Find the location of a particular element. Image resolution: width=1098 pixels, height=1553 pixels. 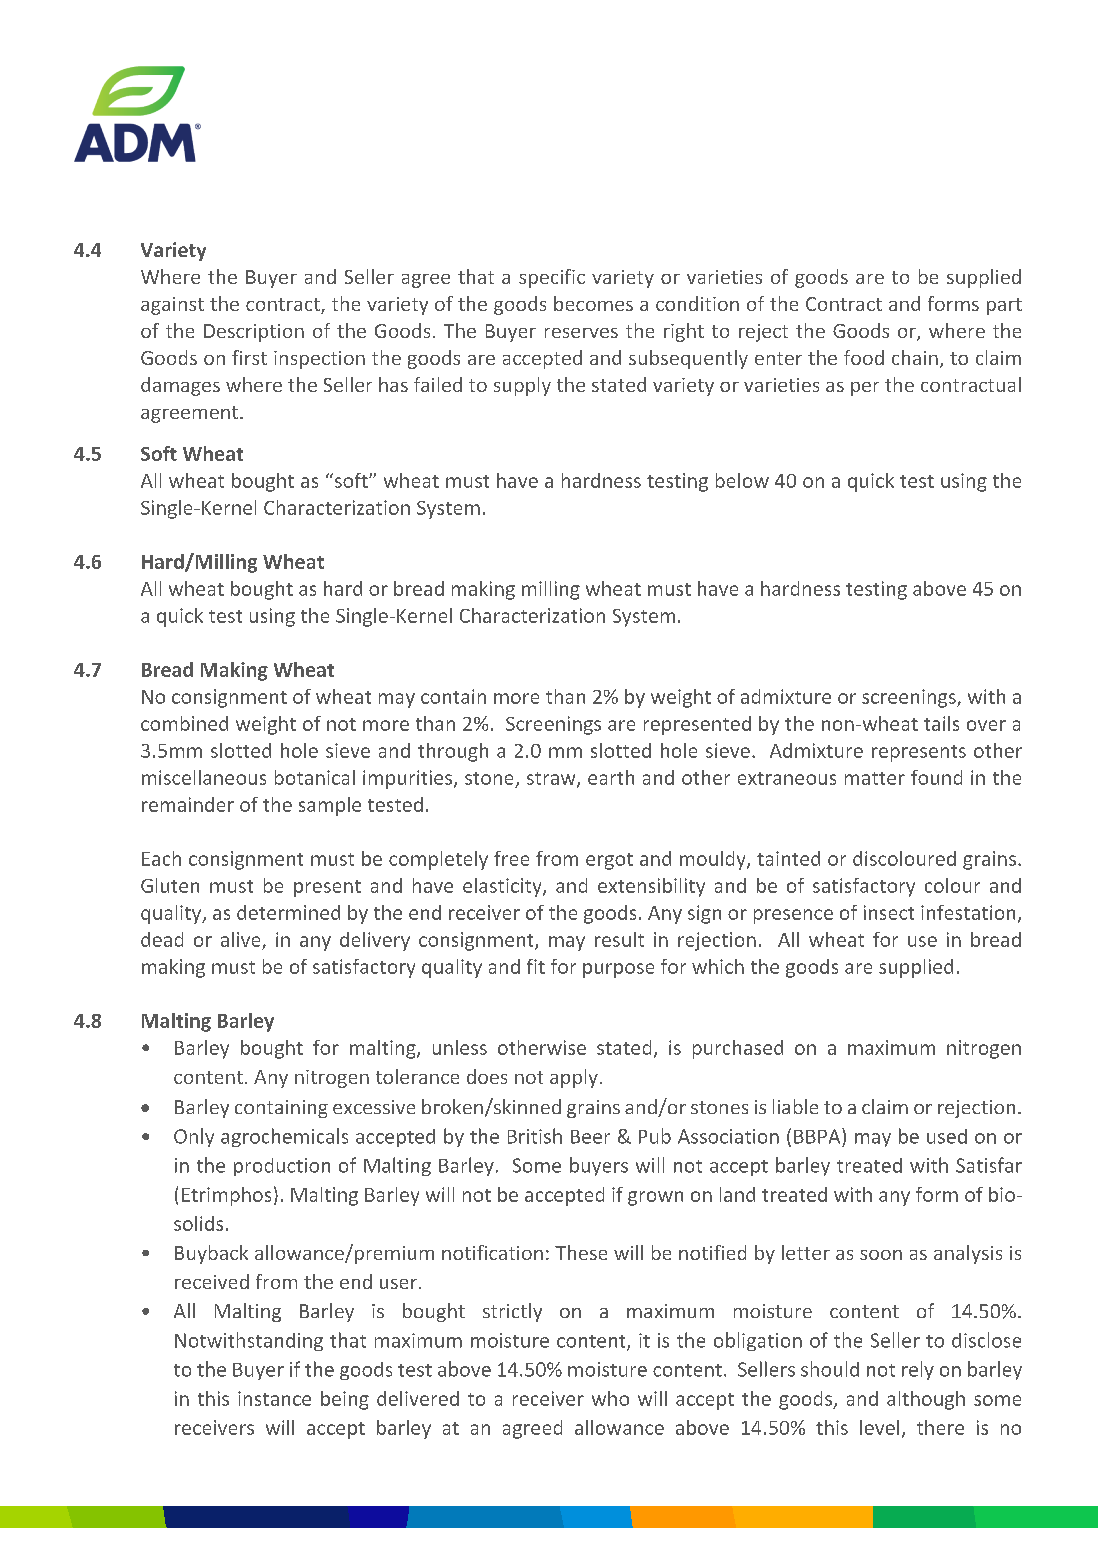

Beer is located at coordinates (590, 1137).
